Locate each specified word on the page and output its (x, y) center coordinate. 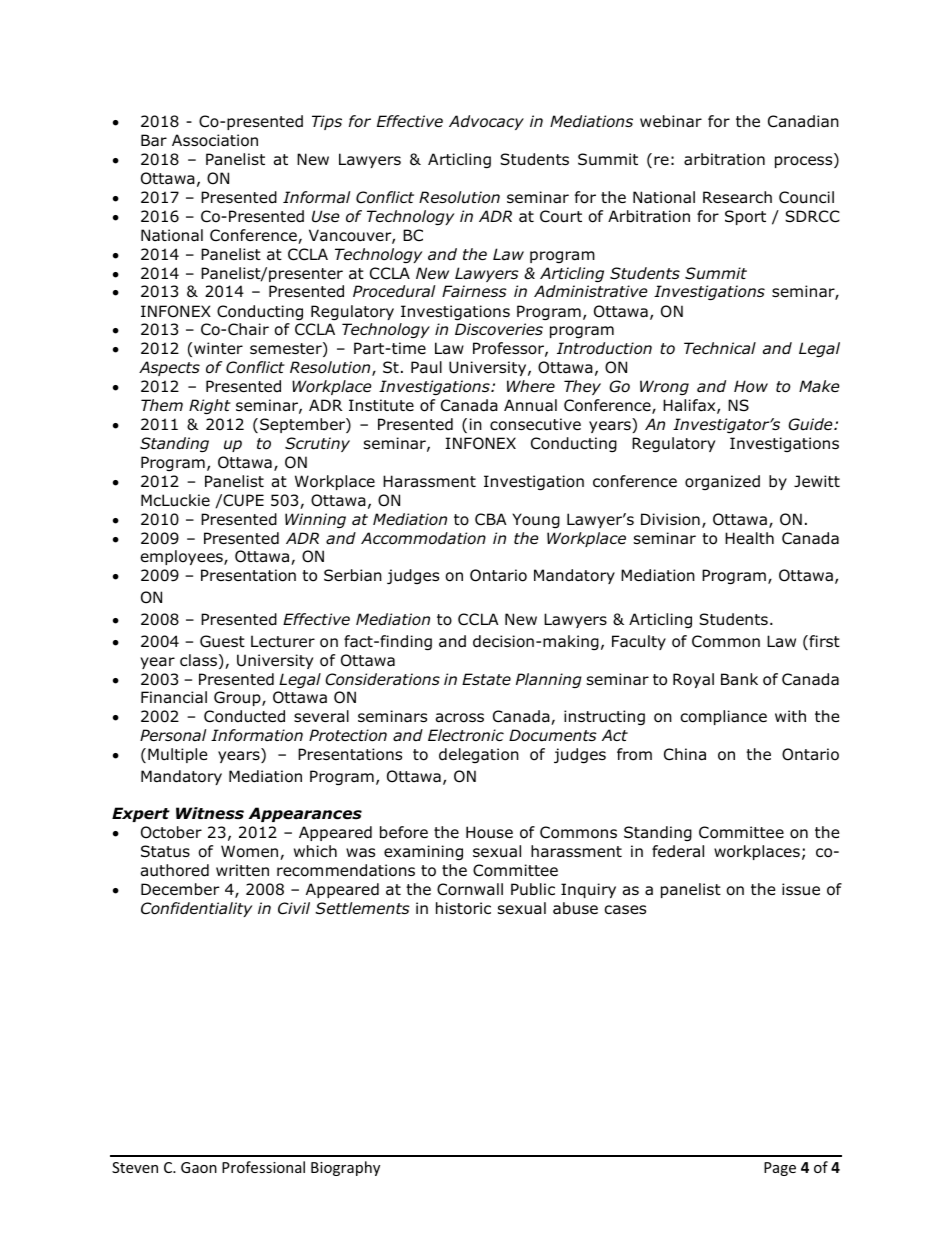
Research (737, 197)
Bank (739, 679)
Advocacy (486, 122)
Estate (486, 679)
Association (215, 140)
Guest (222, 641)
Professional (263, 1167)
